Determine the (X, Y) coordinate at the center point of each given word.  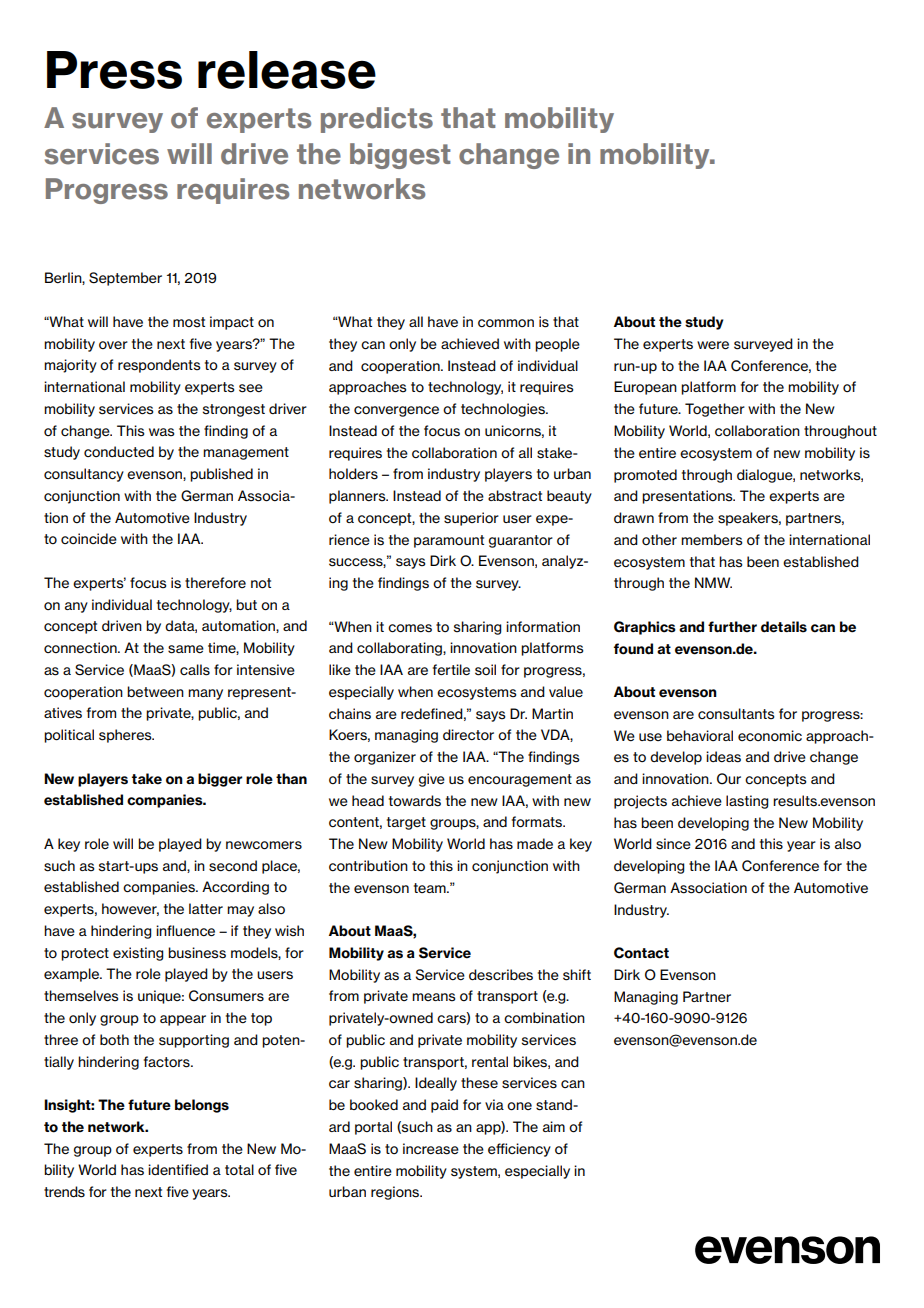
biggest (400, 156)
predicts (377, 120)
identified (178, 1169)
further (732, 627)
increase (431, 1149)
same (186, 649)
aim (554, 1126)
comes (410, 628)
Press (114, 70)
